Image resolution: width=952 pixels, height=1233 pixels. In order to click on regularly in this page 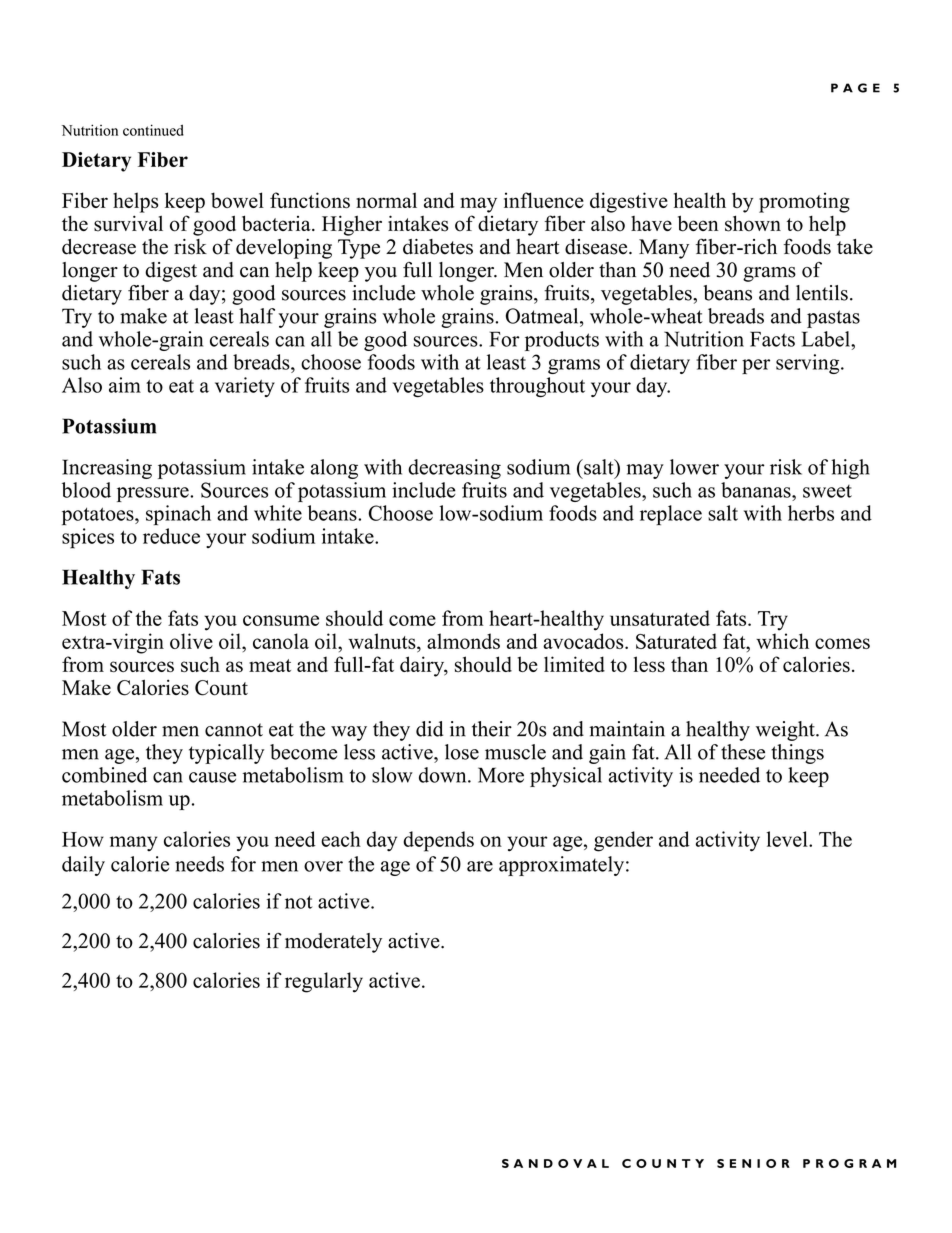, I will do `click(324, 982)`.
